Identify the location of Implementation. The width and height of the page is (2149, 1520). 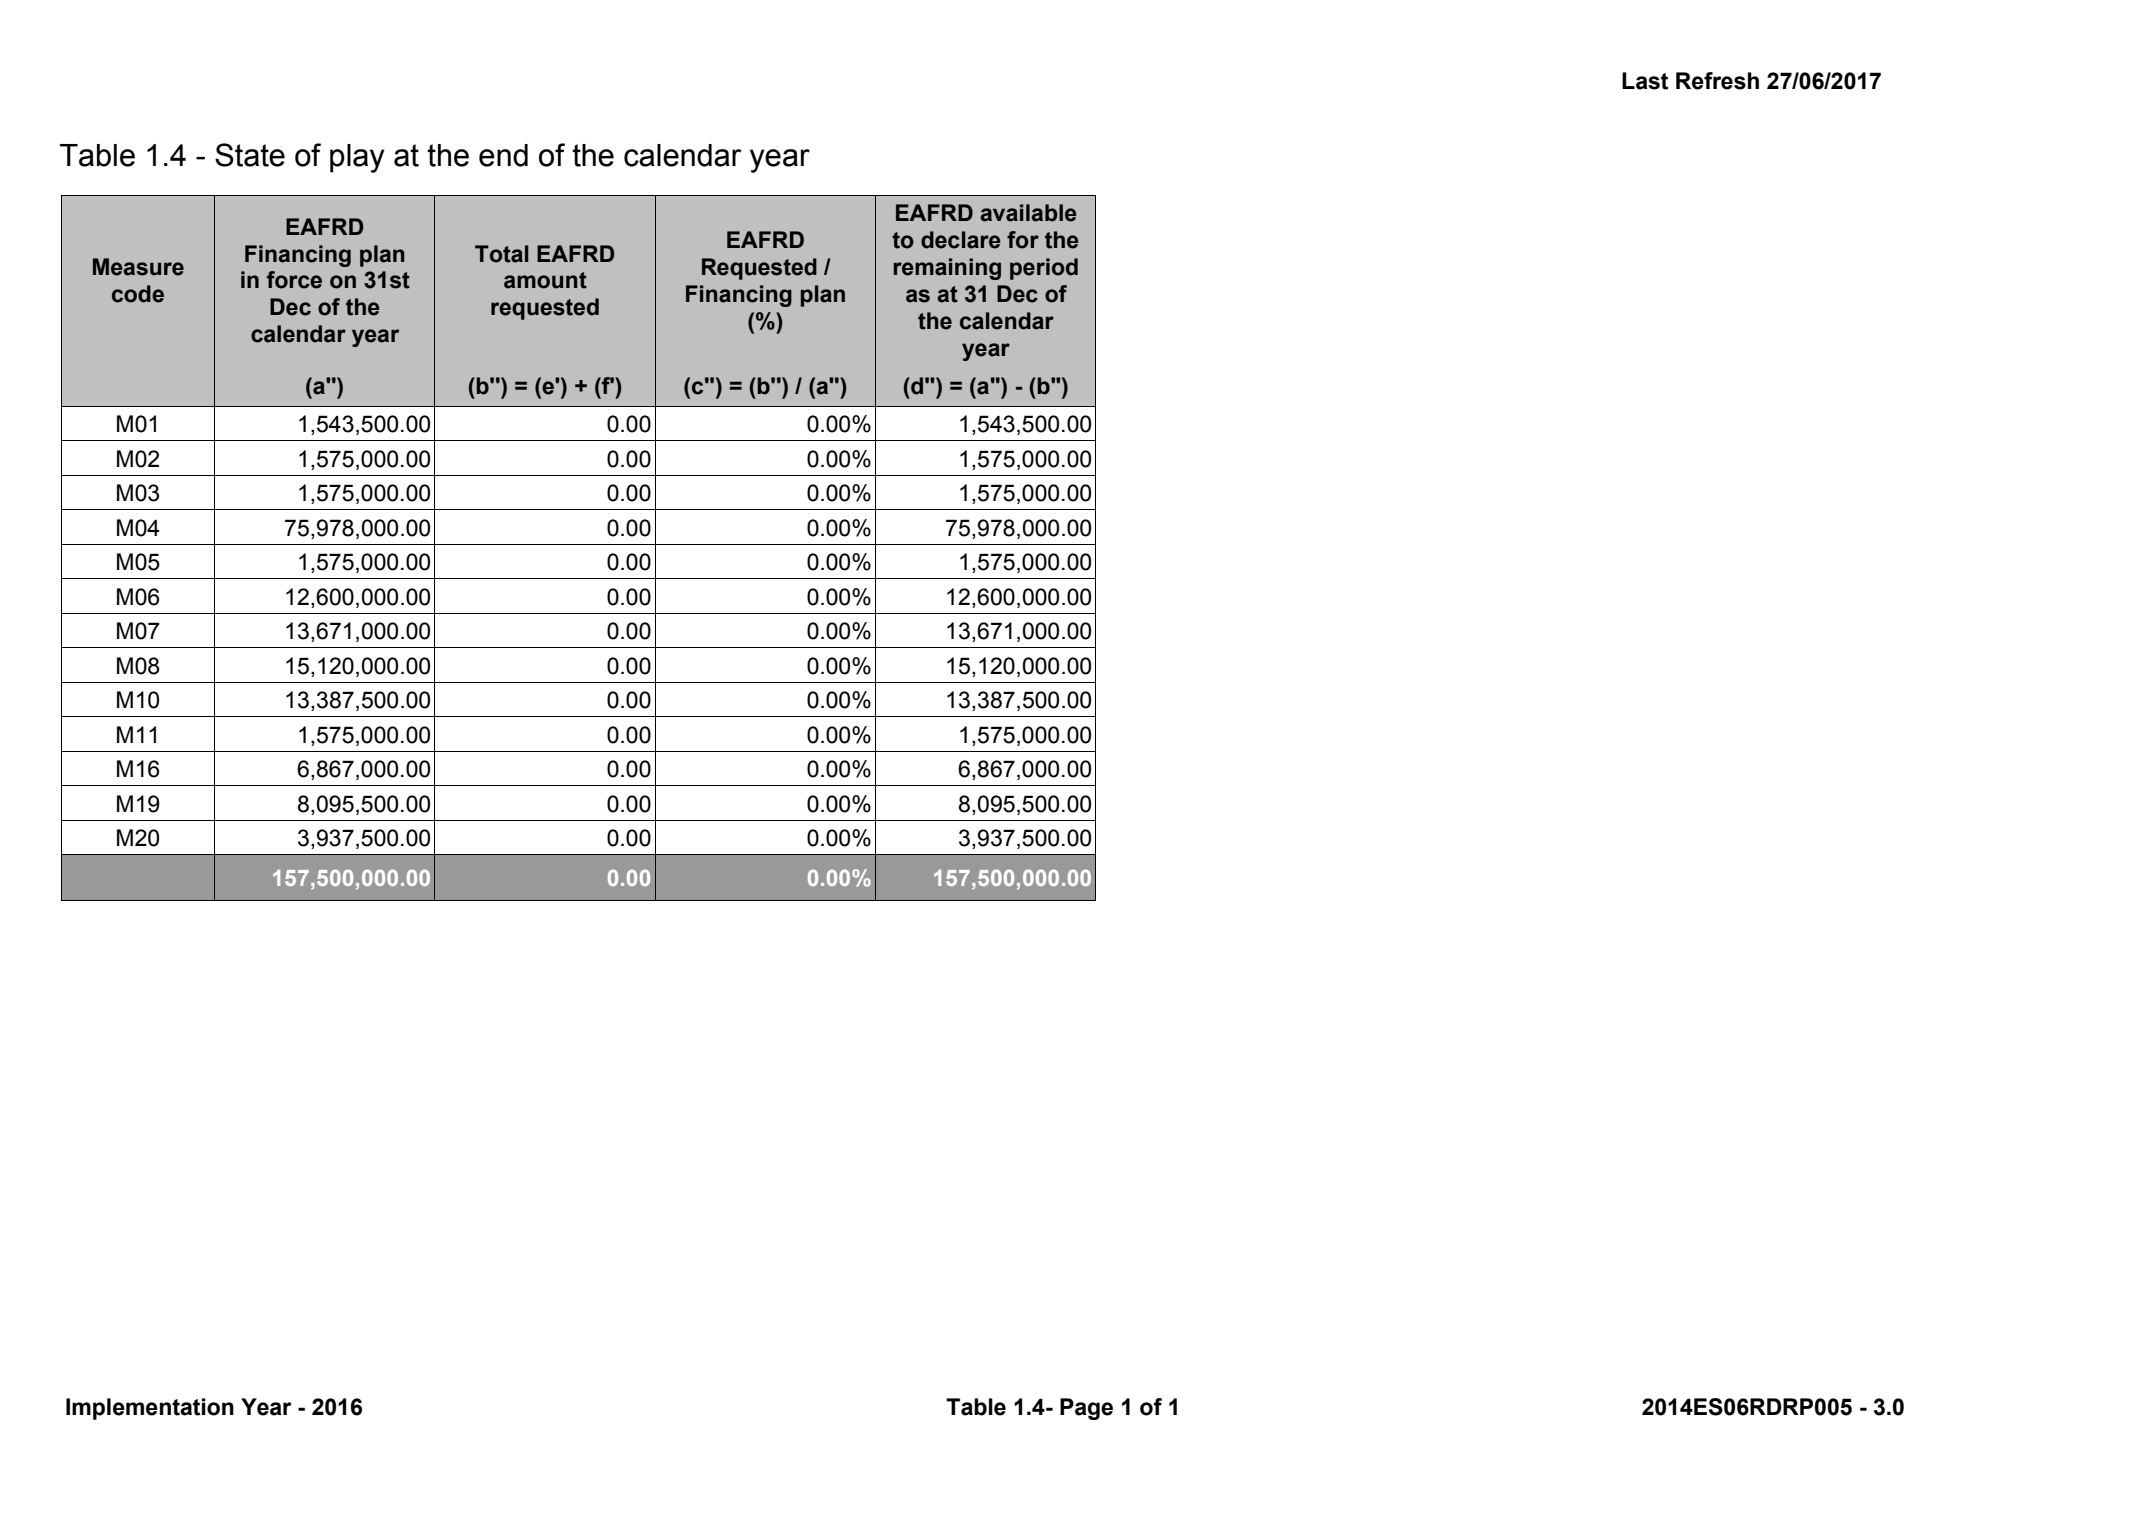
(150, 1409).
